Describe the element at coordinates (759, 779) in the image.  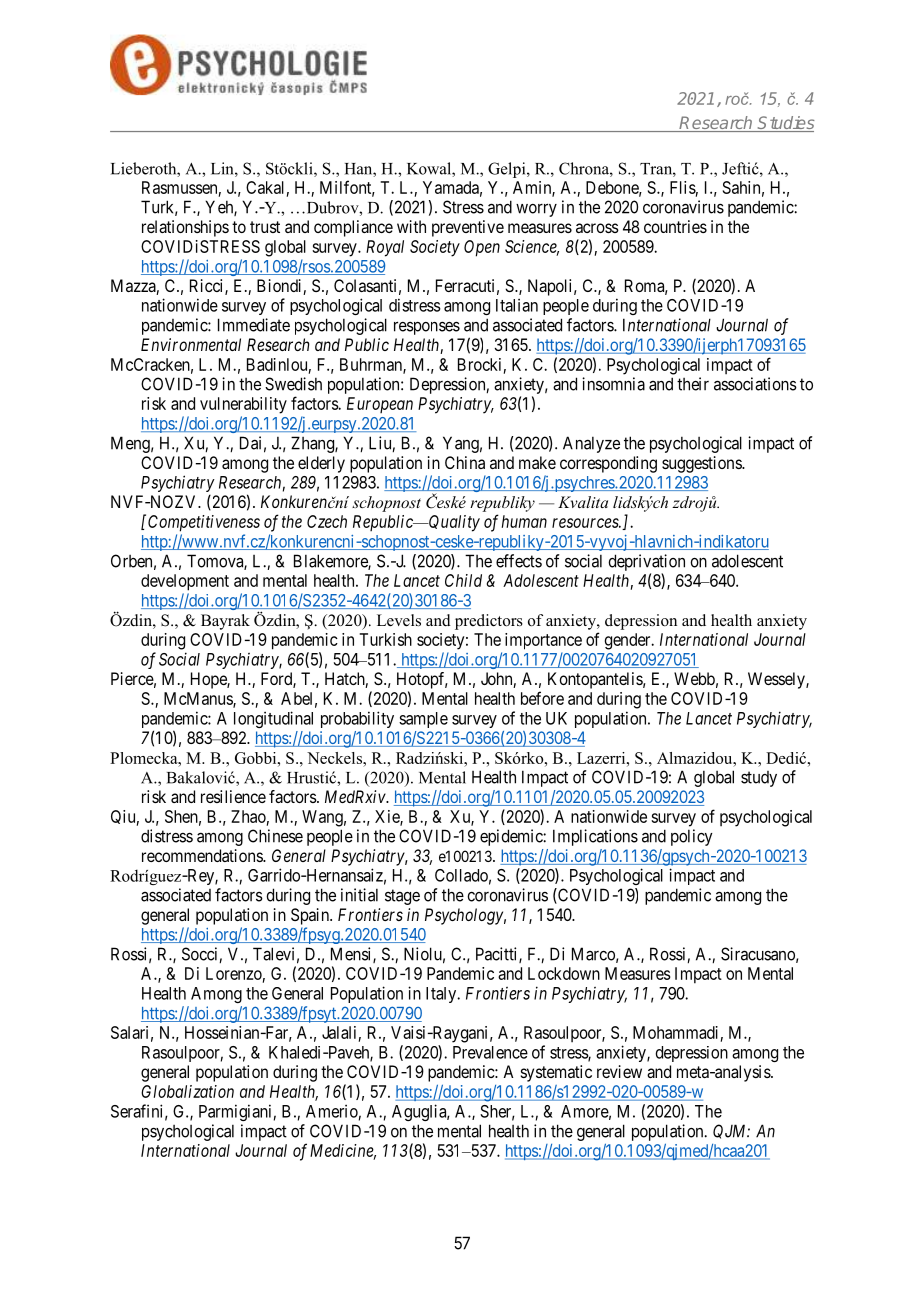
I see `study` at that location.
